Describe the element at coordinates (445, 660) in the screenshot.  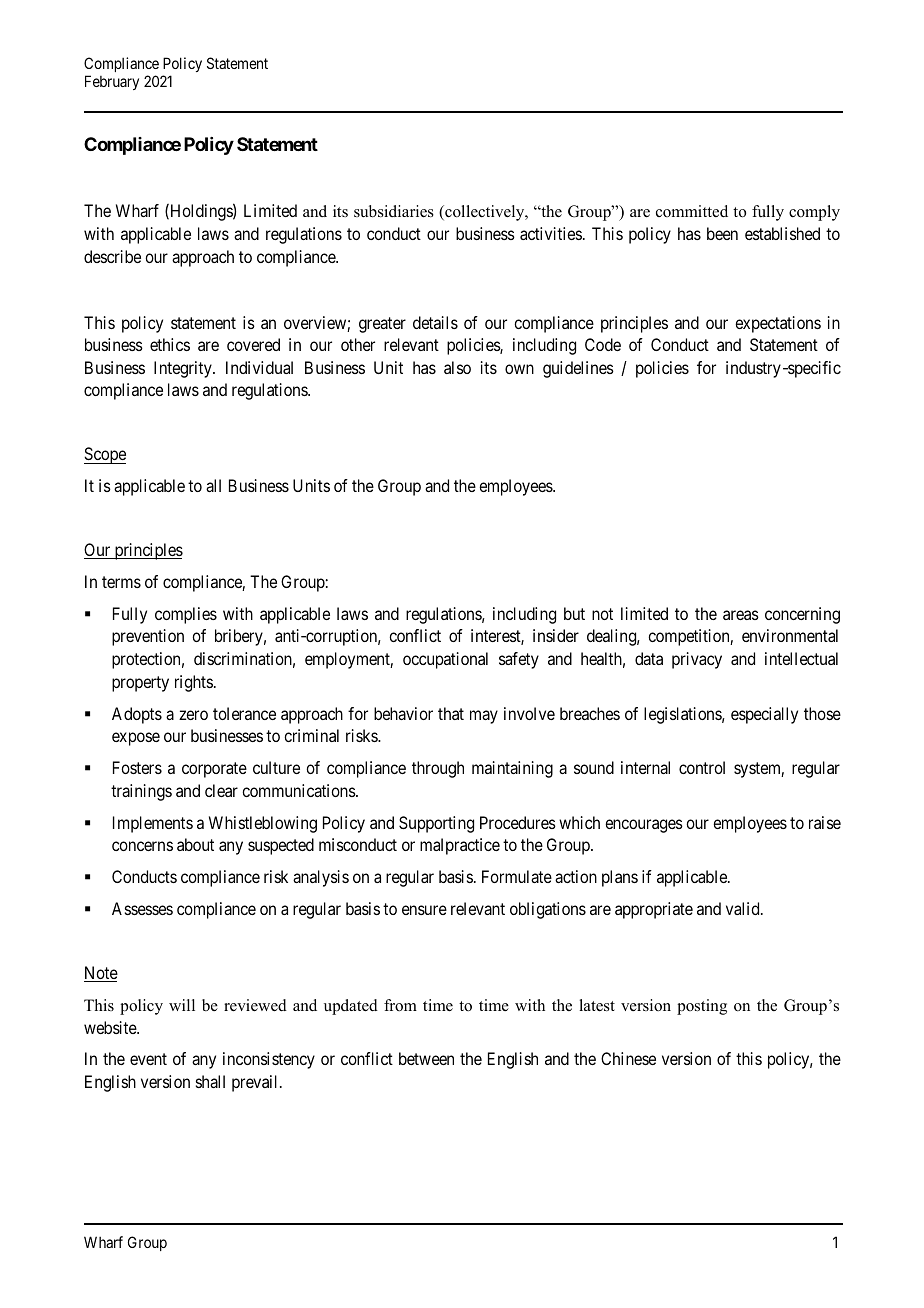
I see `occupational` at that location.
